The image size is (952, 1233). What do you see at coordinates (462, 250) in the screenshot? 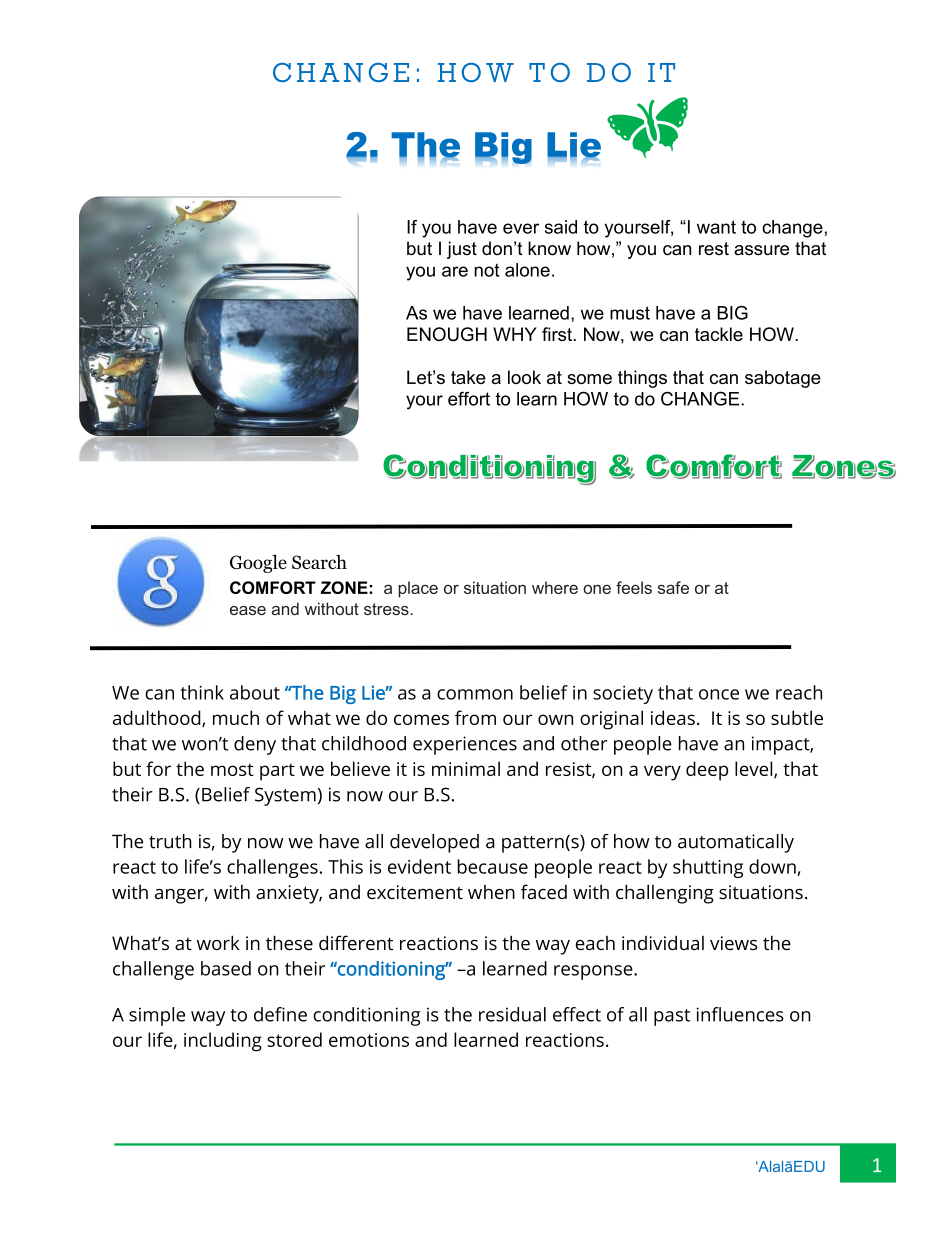
I see `just` at bounding box center [462, 250].
